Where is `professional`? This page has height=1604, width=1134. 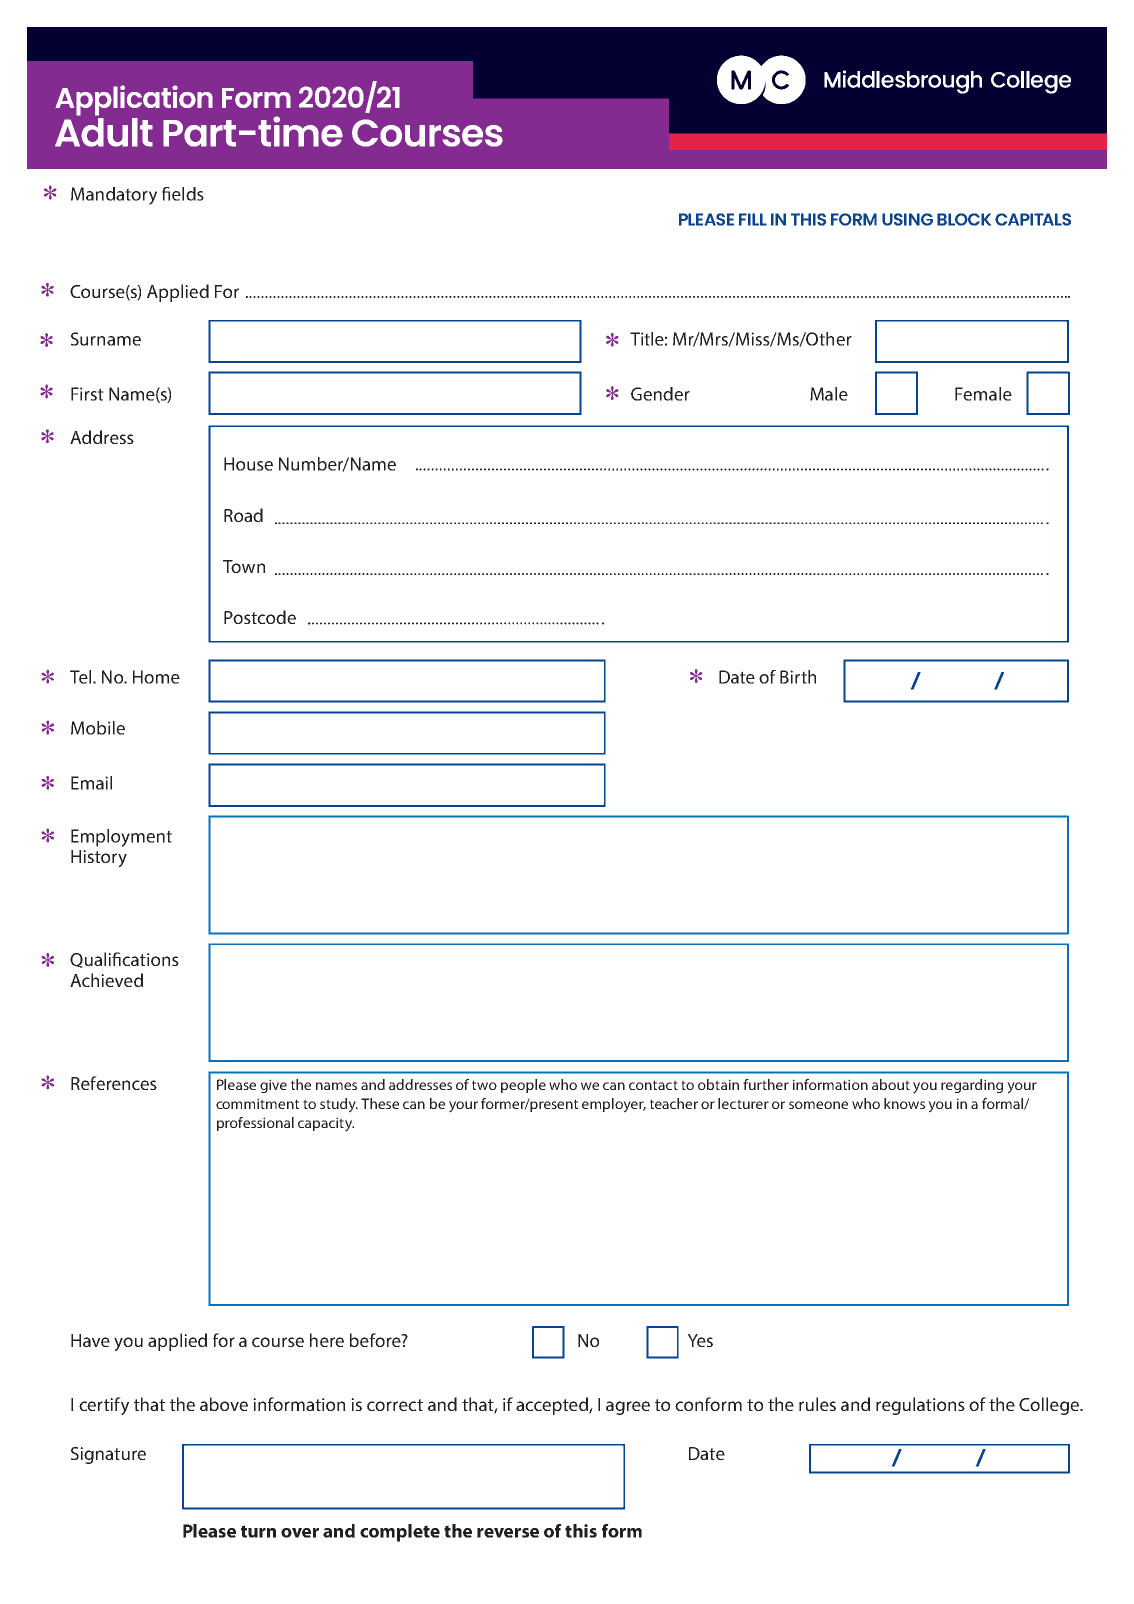
professional is located at coordinates (255, 1124).
